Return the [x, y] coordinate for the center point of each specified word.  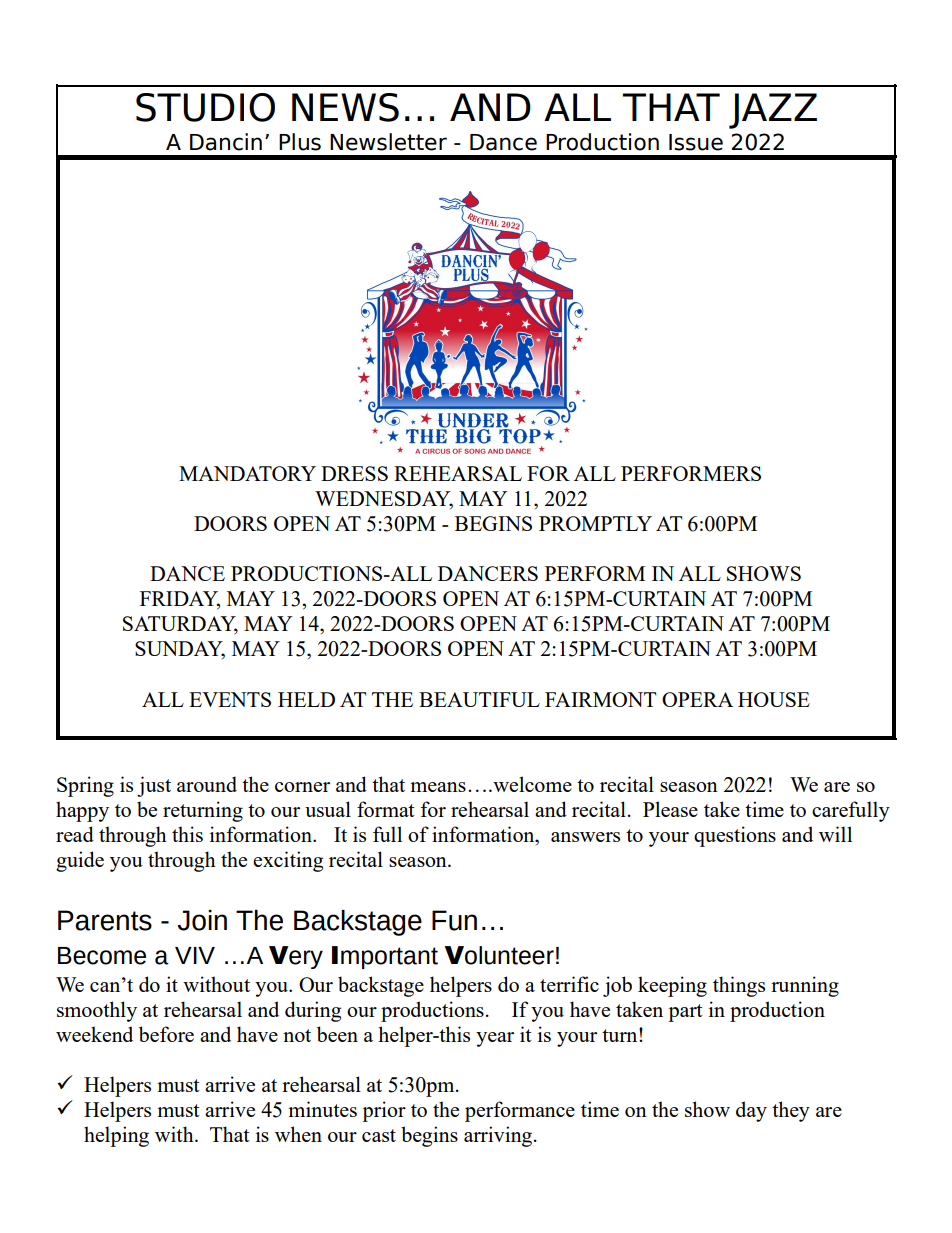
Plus [300, 142]
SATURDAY [180, 625]
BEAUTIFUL [479, 699]
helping [116, 1136]
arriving [499, 1136]
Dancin [226, 142]
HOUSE [774, 699]
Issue [696, 142]
